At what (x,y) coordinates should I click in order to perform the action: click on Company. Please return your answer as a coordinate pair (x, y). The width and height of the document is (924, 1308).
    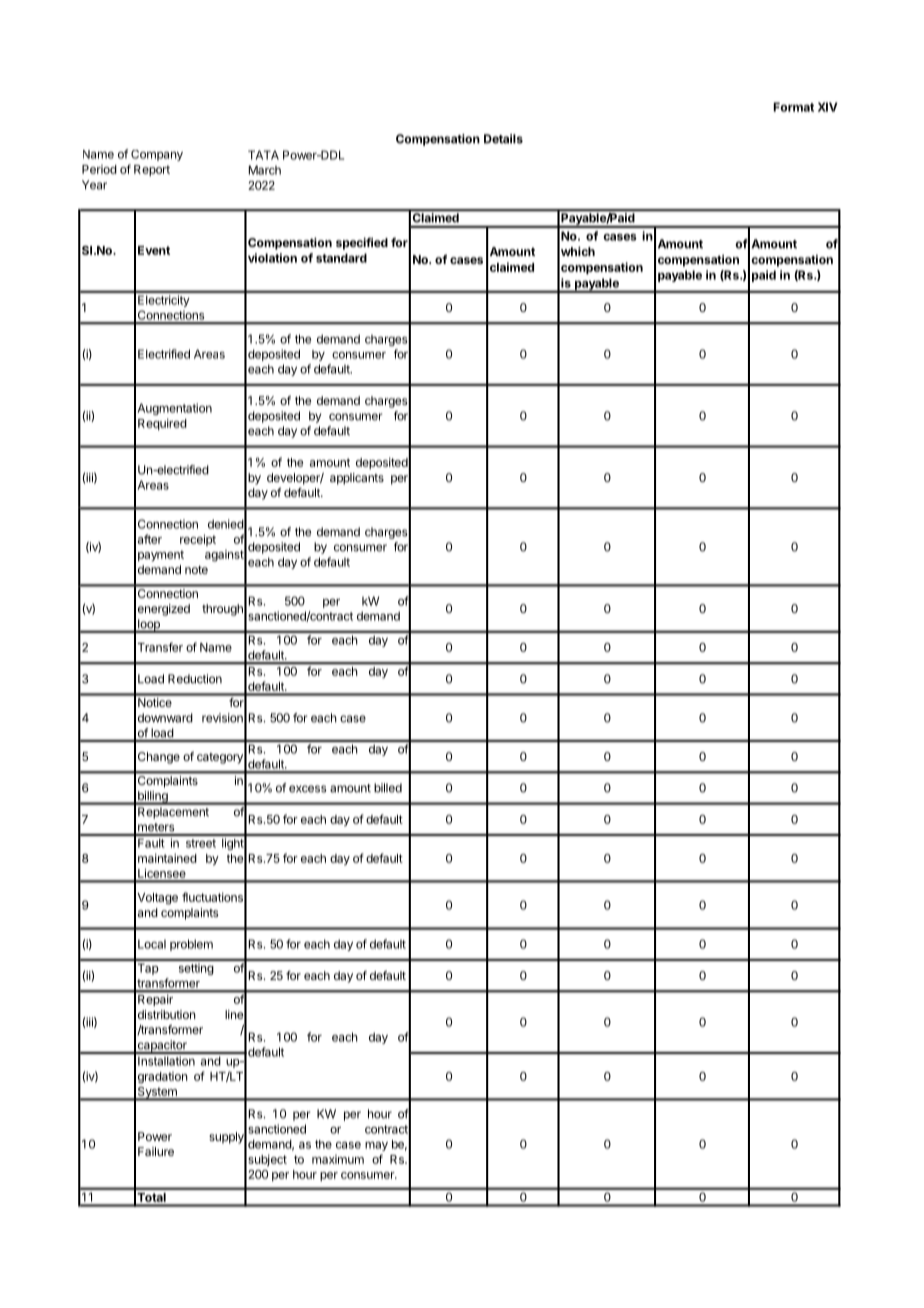
    Looking at the image, I should click on (157, 155).
